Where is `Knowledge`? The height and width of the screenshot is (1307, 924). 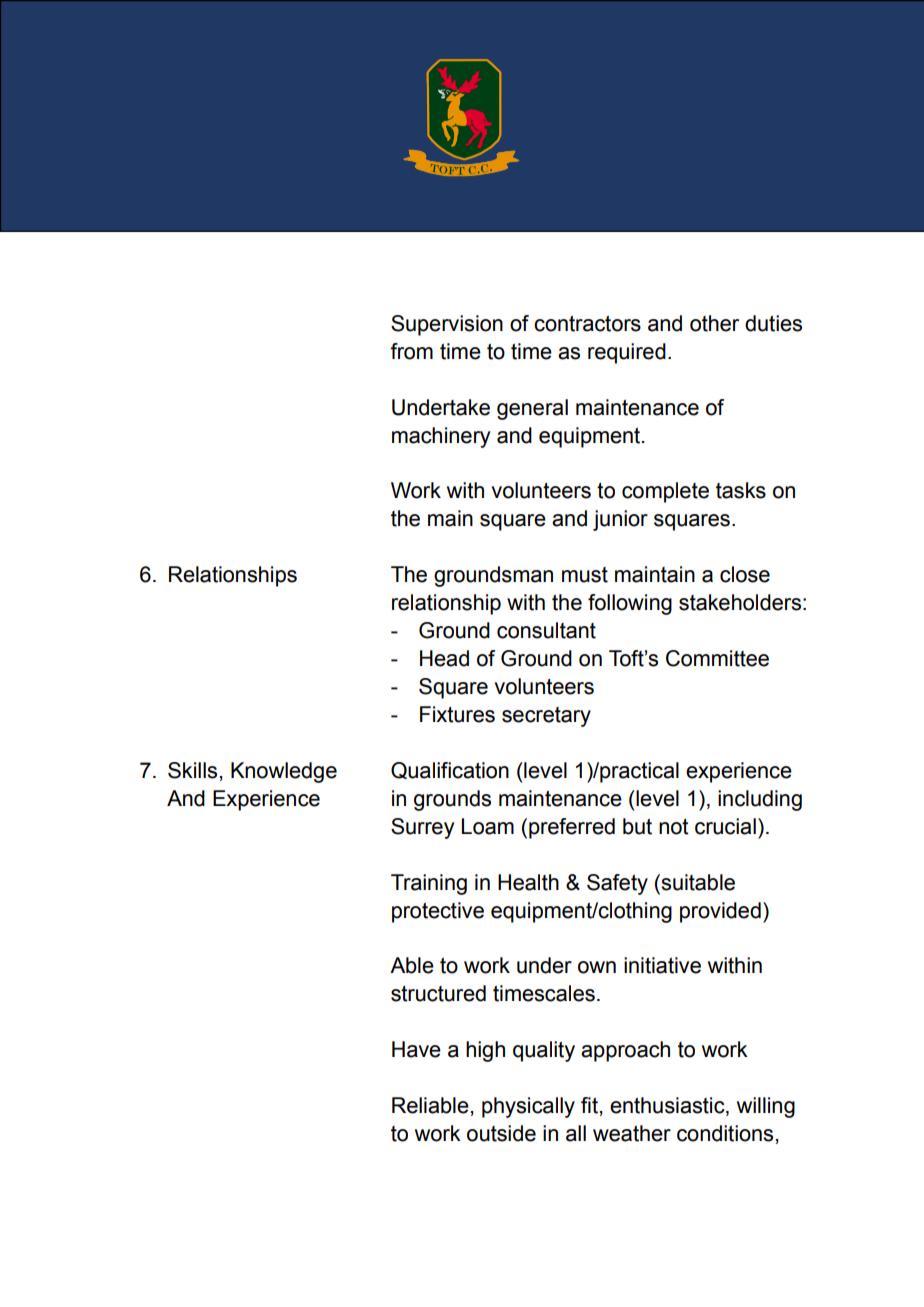 Knowledge is located at coordinates (284, 772).
